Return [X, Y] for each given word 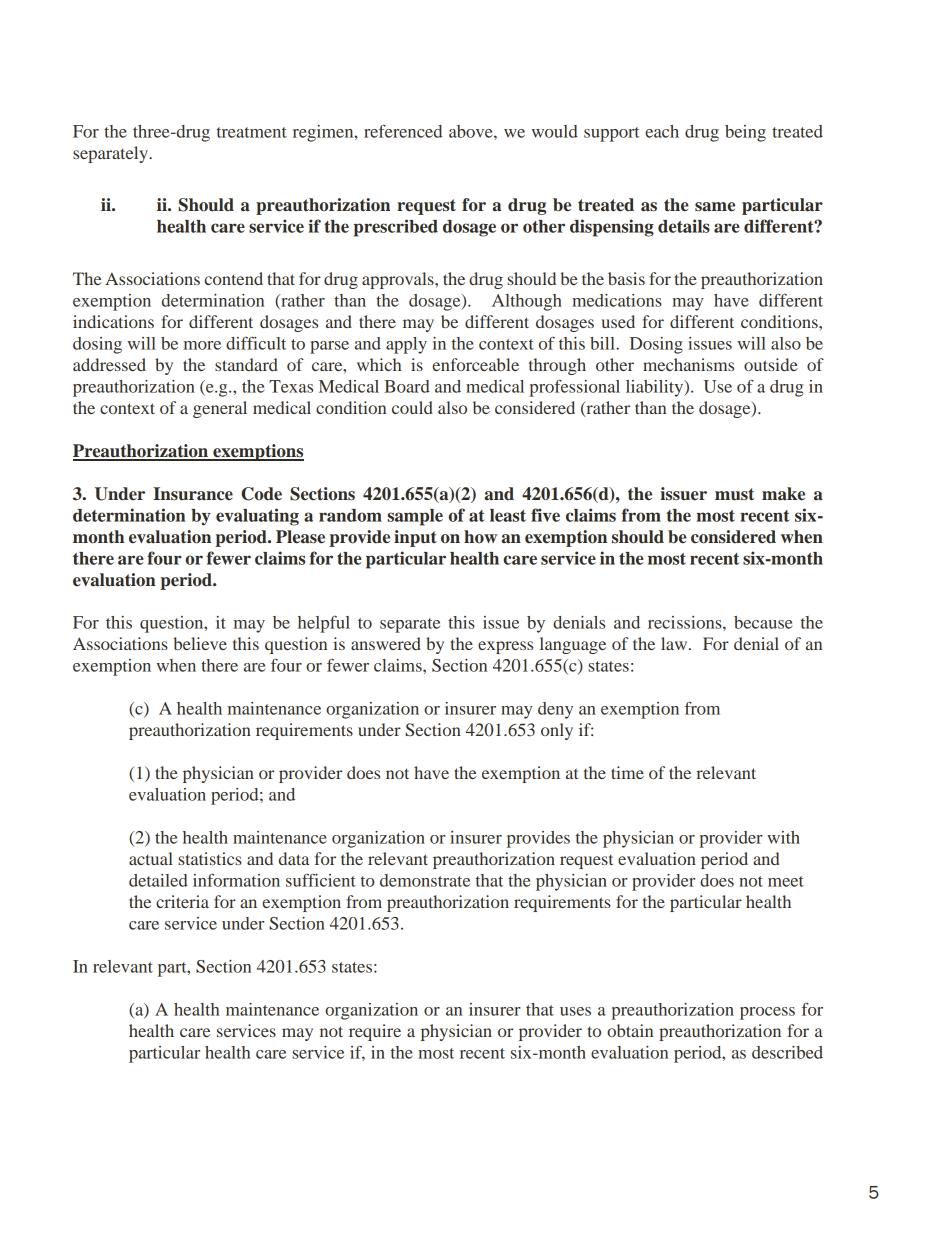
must [734, 494]
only [557, 731]
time [627, 772]
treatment [252, 132]
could [412, 407]
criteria [182, 901]
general [220, 409]
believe [200, 643]
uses [575, 1011]
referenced [403, 131]
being [745, 133]
